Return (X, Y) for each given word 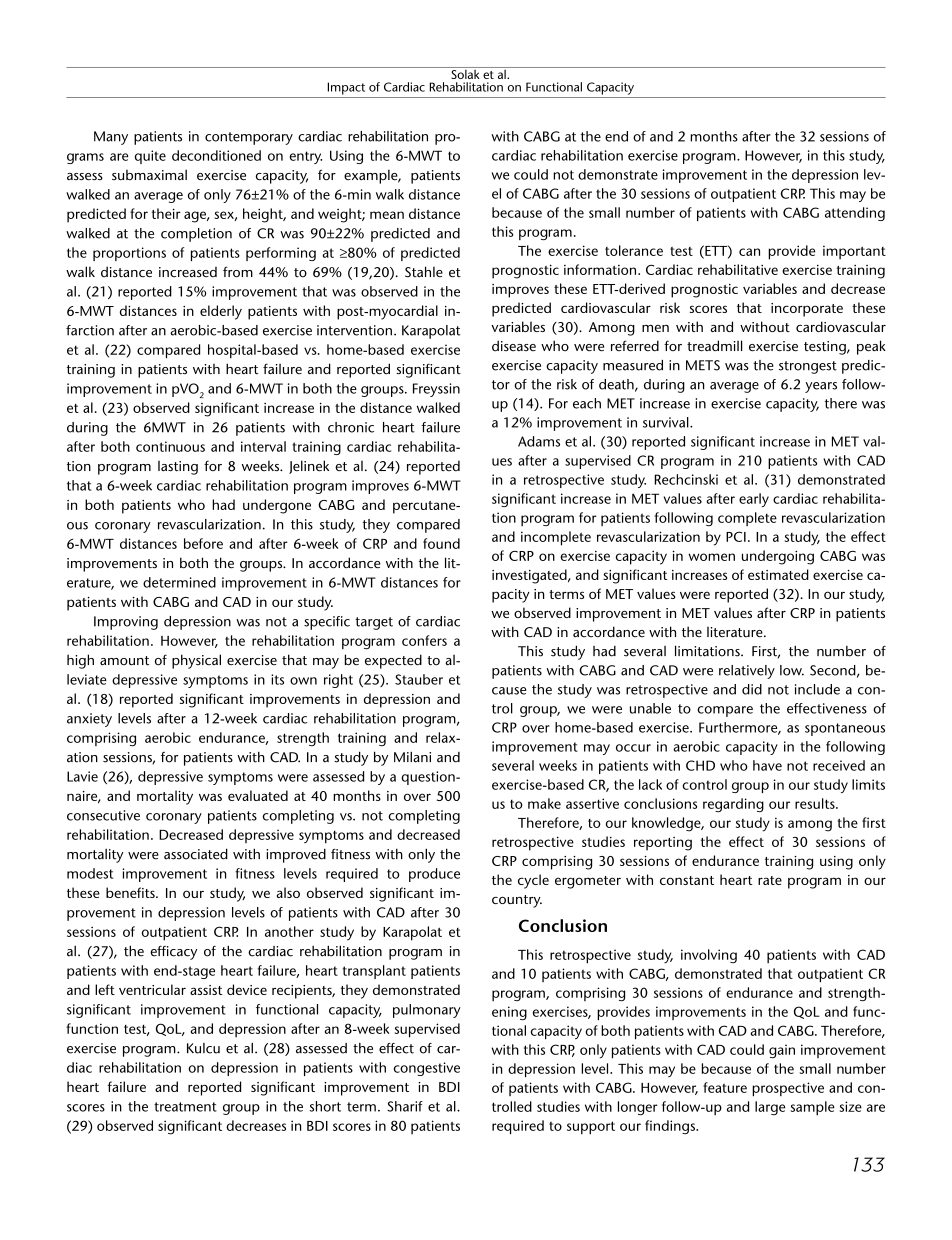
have (767, 765)
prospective (788, 1089)
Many (111, 138)
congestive (427, 1069)
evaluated (258, 795)
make (544, 803)
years (821, 387)
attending (855, 214)
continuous (170, 446)
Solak (465, 73)
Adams (539, 441)
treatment (185, 1107)
